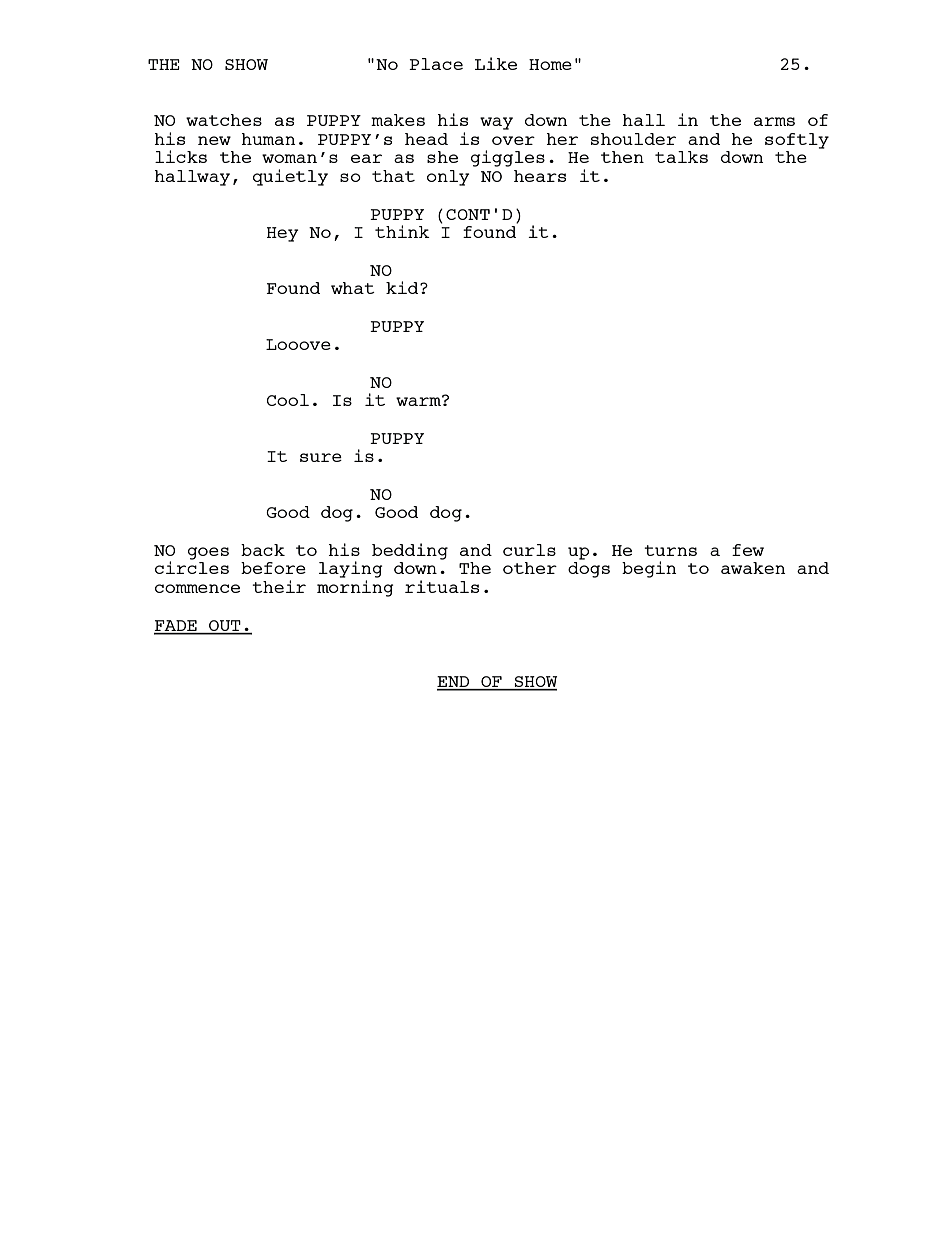 This screenshot has width=952, height=1233. I want to click on back, so click(263, 550).
